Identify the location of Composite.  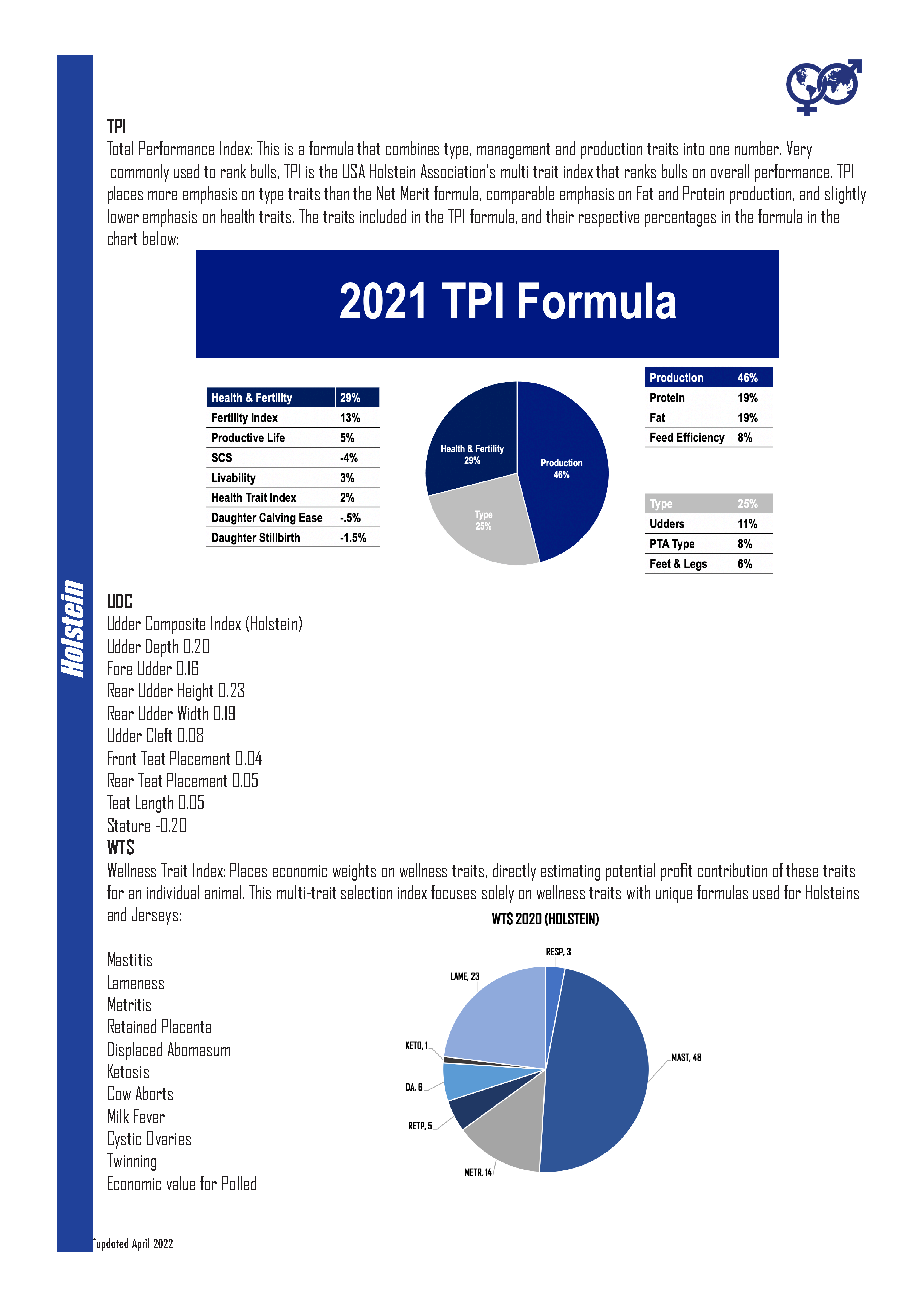
(175, 625).
